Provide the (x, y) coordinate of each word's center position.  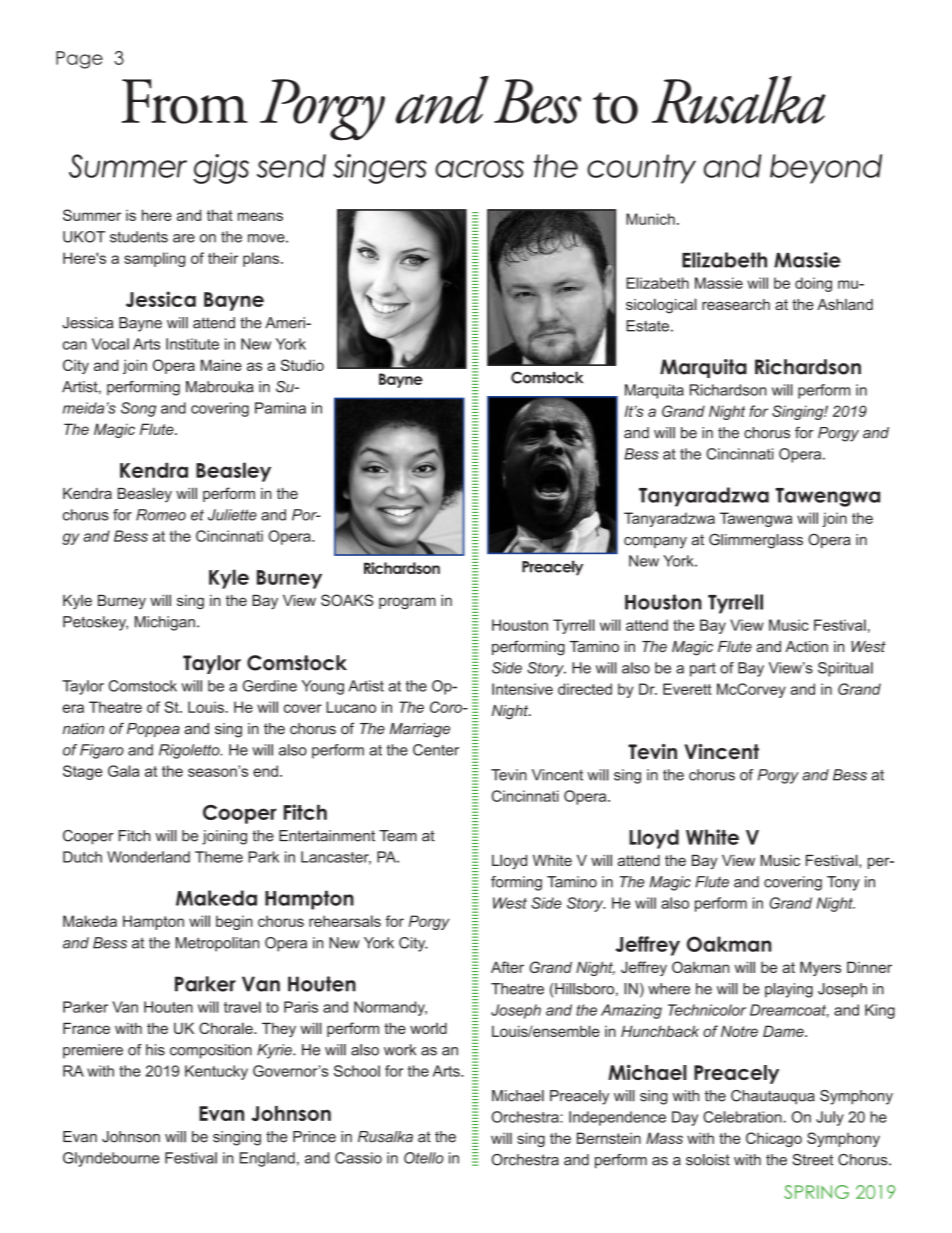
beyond (826, 169)
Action (806, 646)
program (407, 603)
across (479, 169)
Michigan (165, 623)
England (267, 1159)
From (185, 101)
